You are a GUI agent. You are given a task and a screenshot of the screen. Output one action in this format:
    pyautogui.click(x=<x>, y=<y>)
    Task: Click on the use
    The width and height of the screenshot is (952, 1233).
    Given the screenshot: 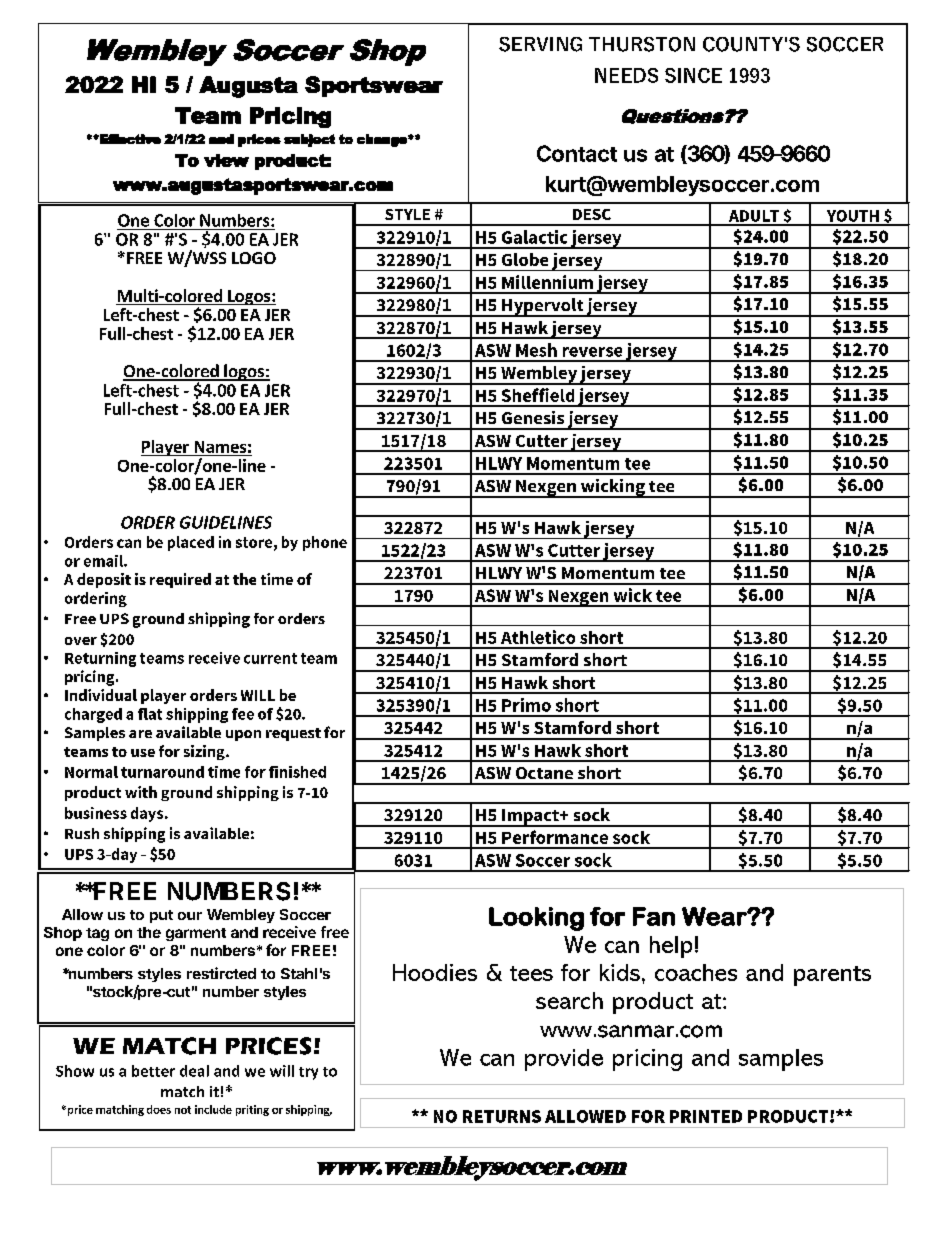 What is the action you would take?
    pyautogui.click(x=143, y=753)
